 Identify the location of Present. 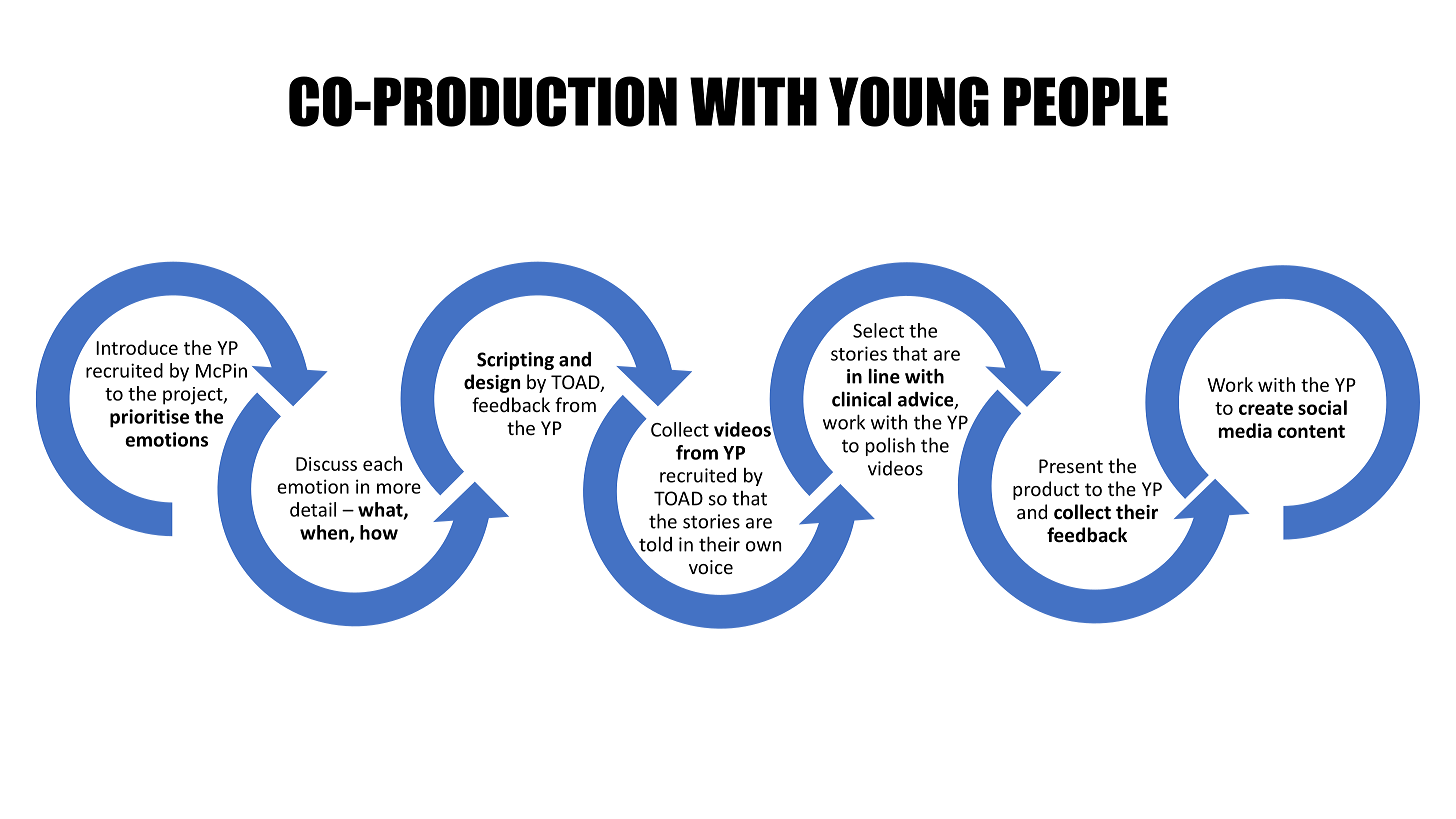
(1071, 466).
